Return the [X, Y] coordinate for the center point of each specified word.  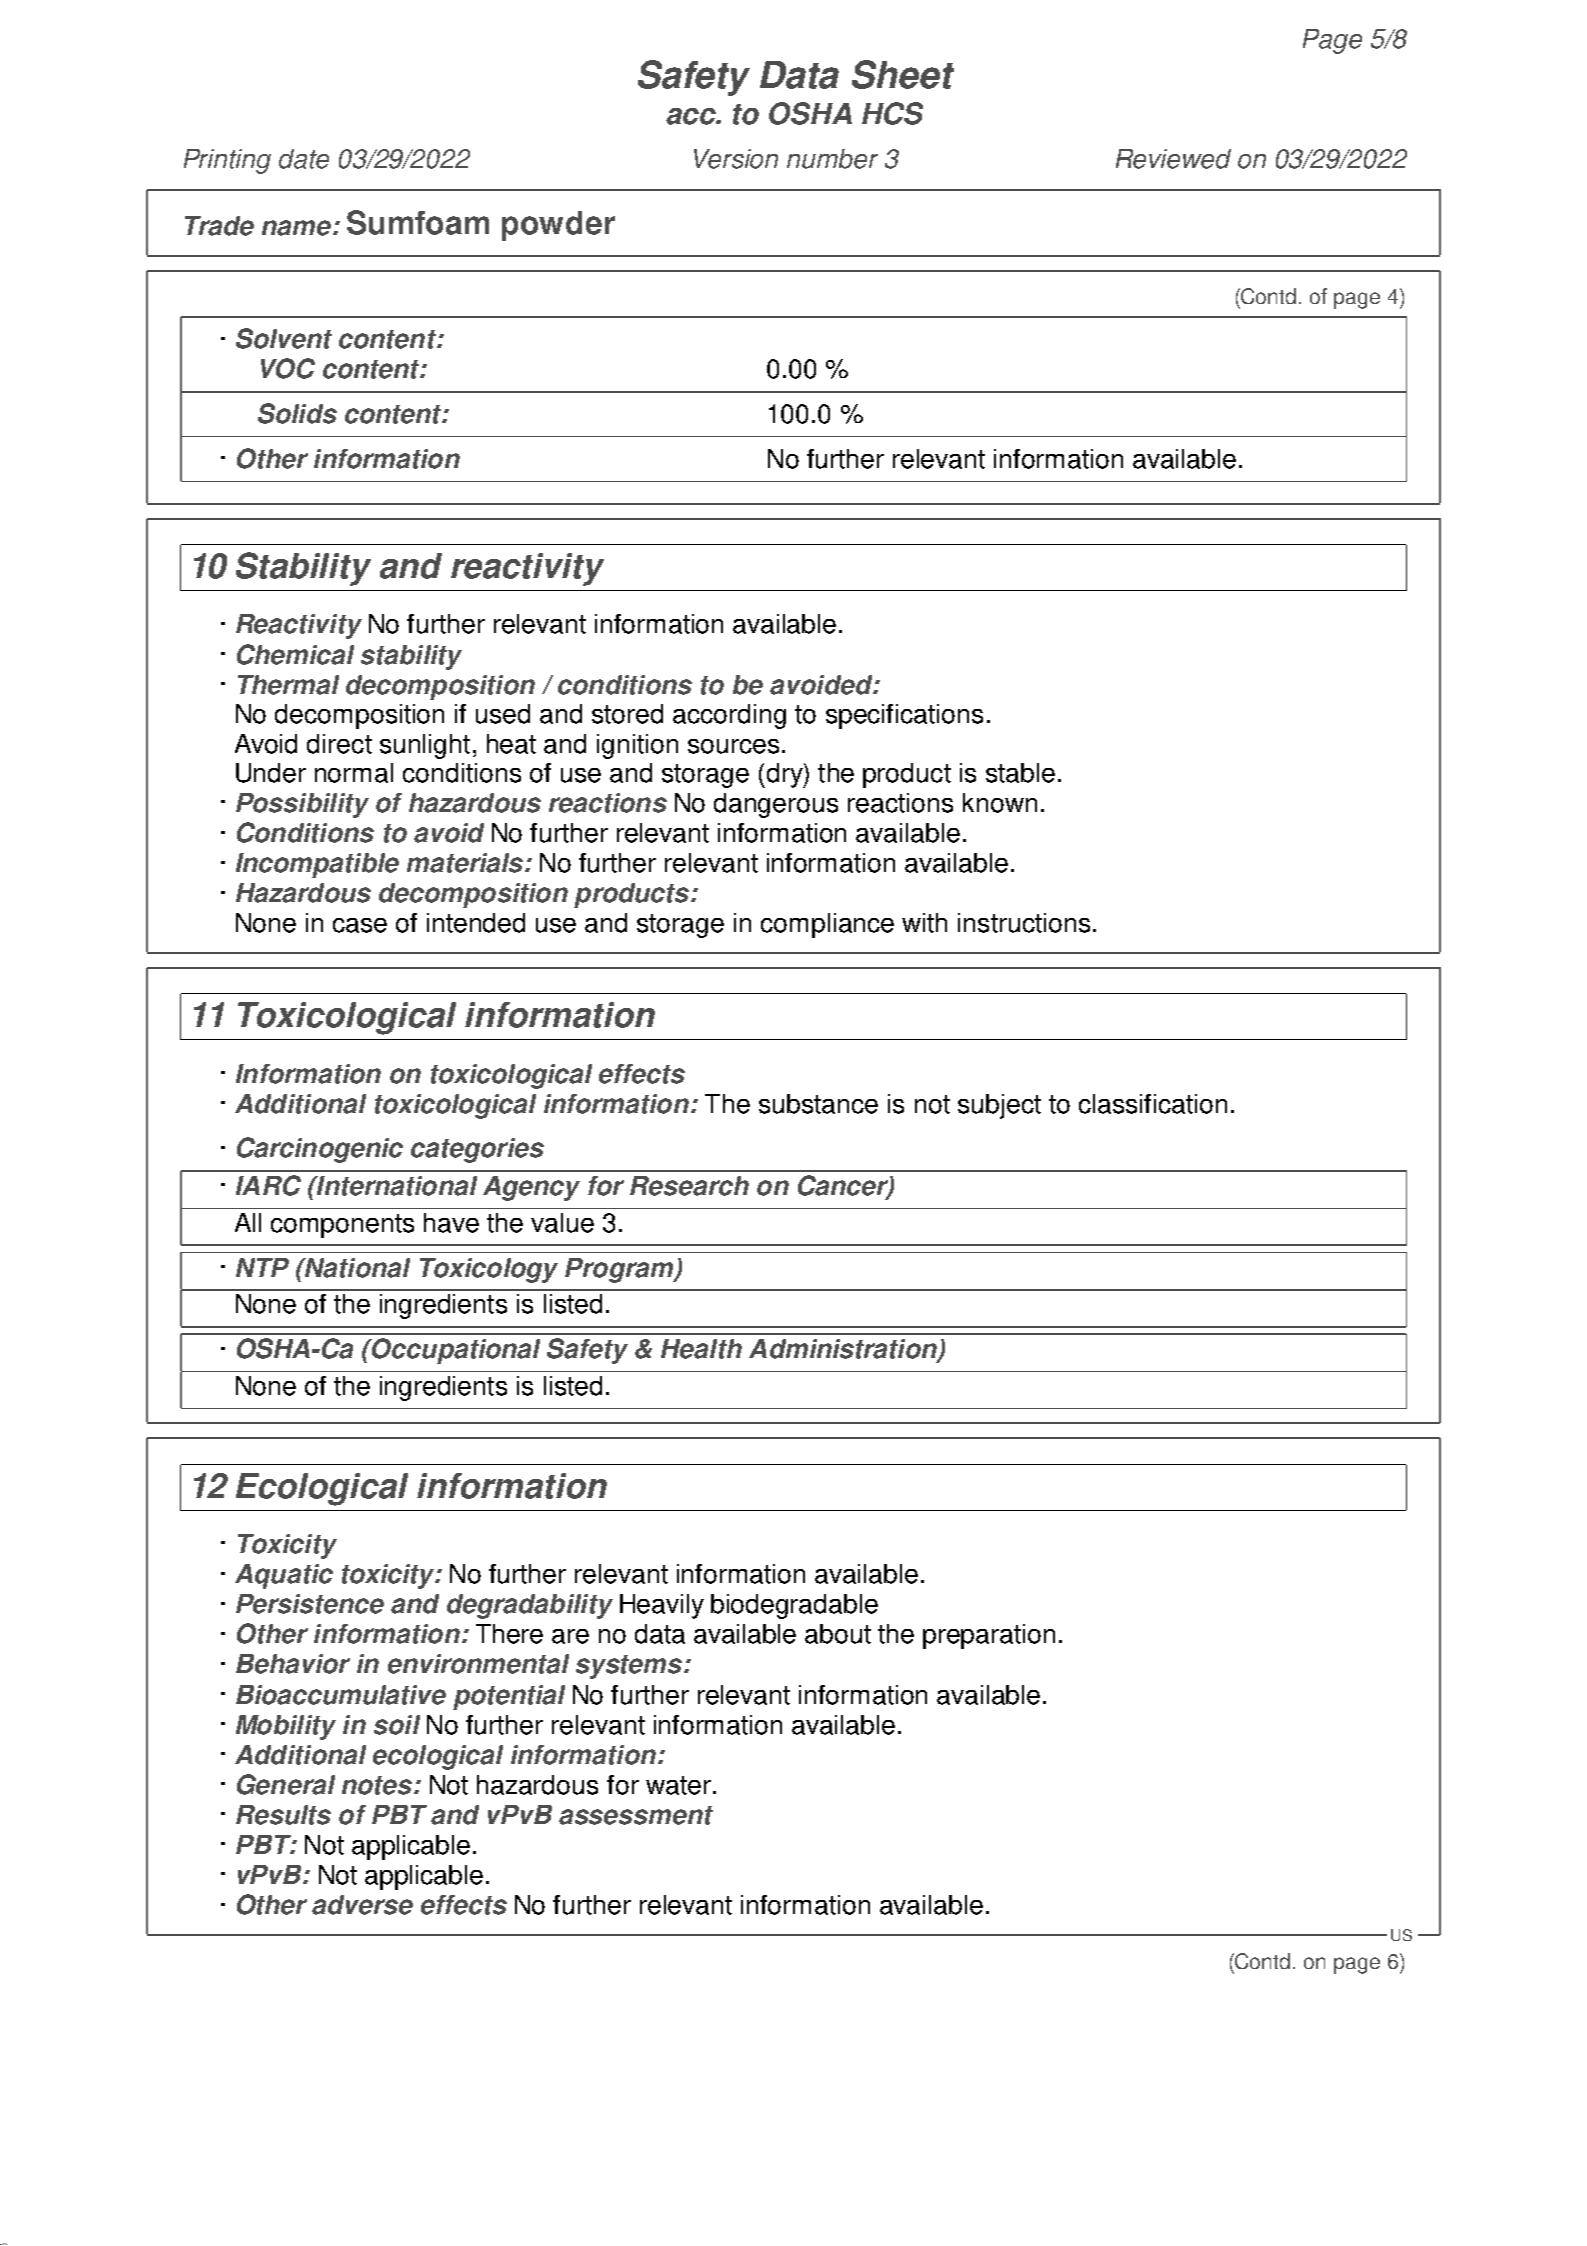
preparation [989, 1636]
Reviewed [1173, 159]
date [304, 159]
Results [283, 1815]
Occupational [455, 1351]
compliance [827, 925]
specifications [904, 716]
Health [701, 1349]
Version [736, 159]
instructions [1024, 923]
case [360, 925]
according [729, 716]
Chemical [295, 654]
